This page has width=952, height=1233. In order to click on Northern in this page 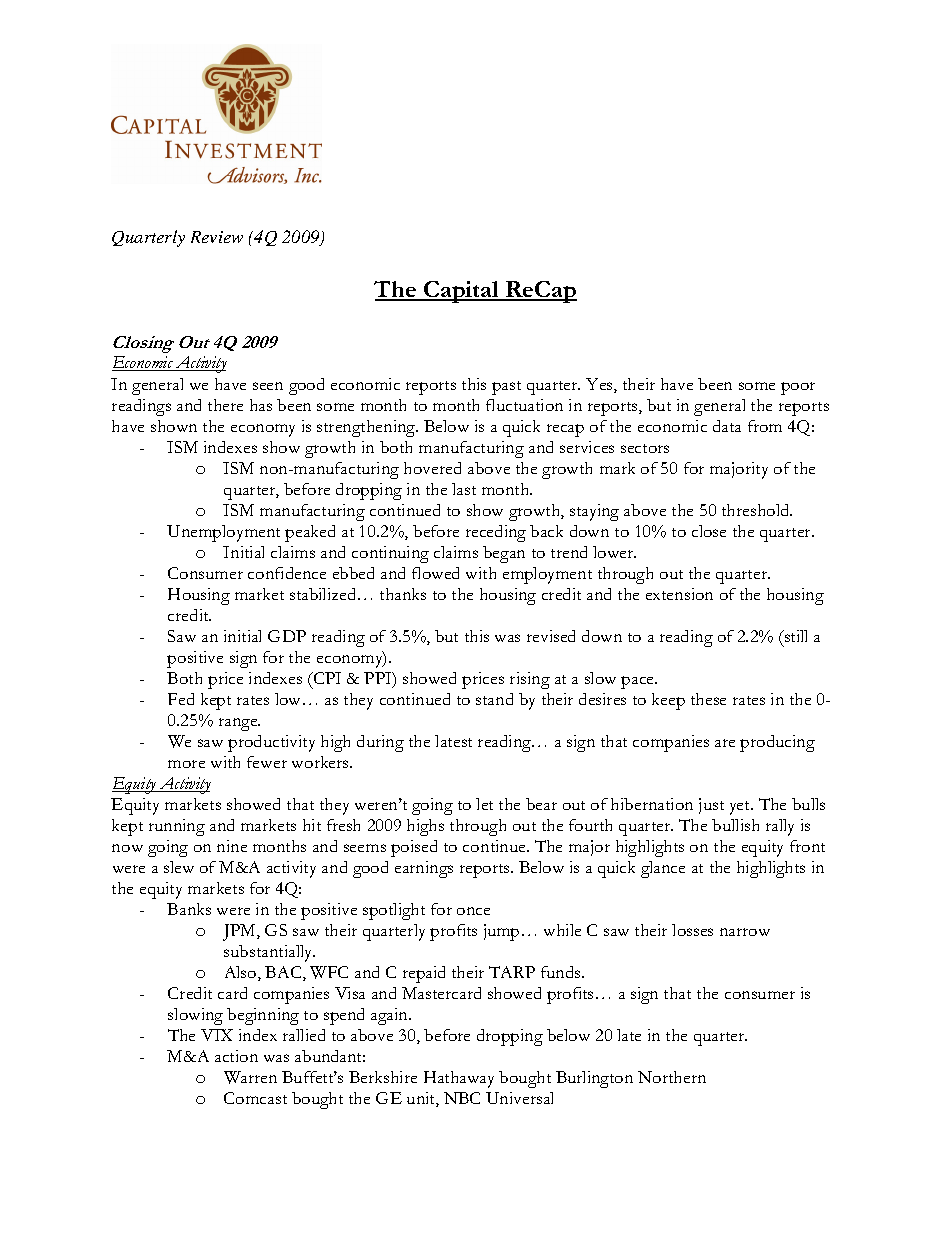, I will do `click(672, 1077)`.
